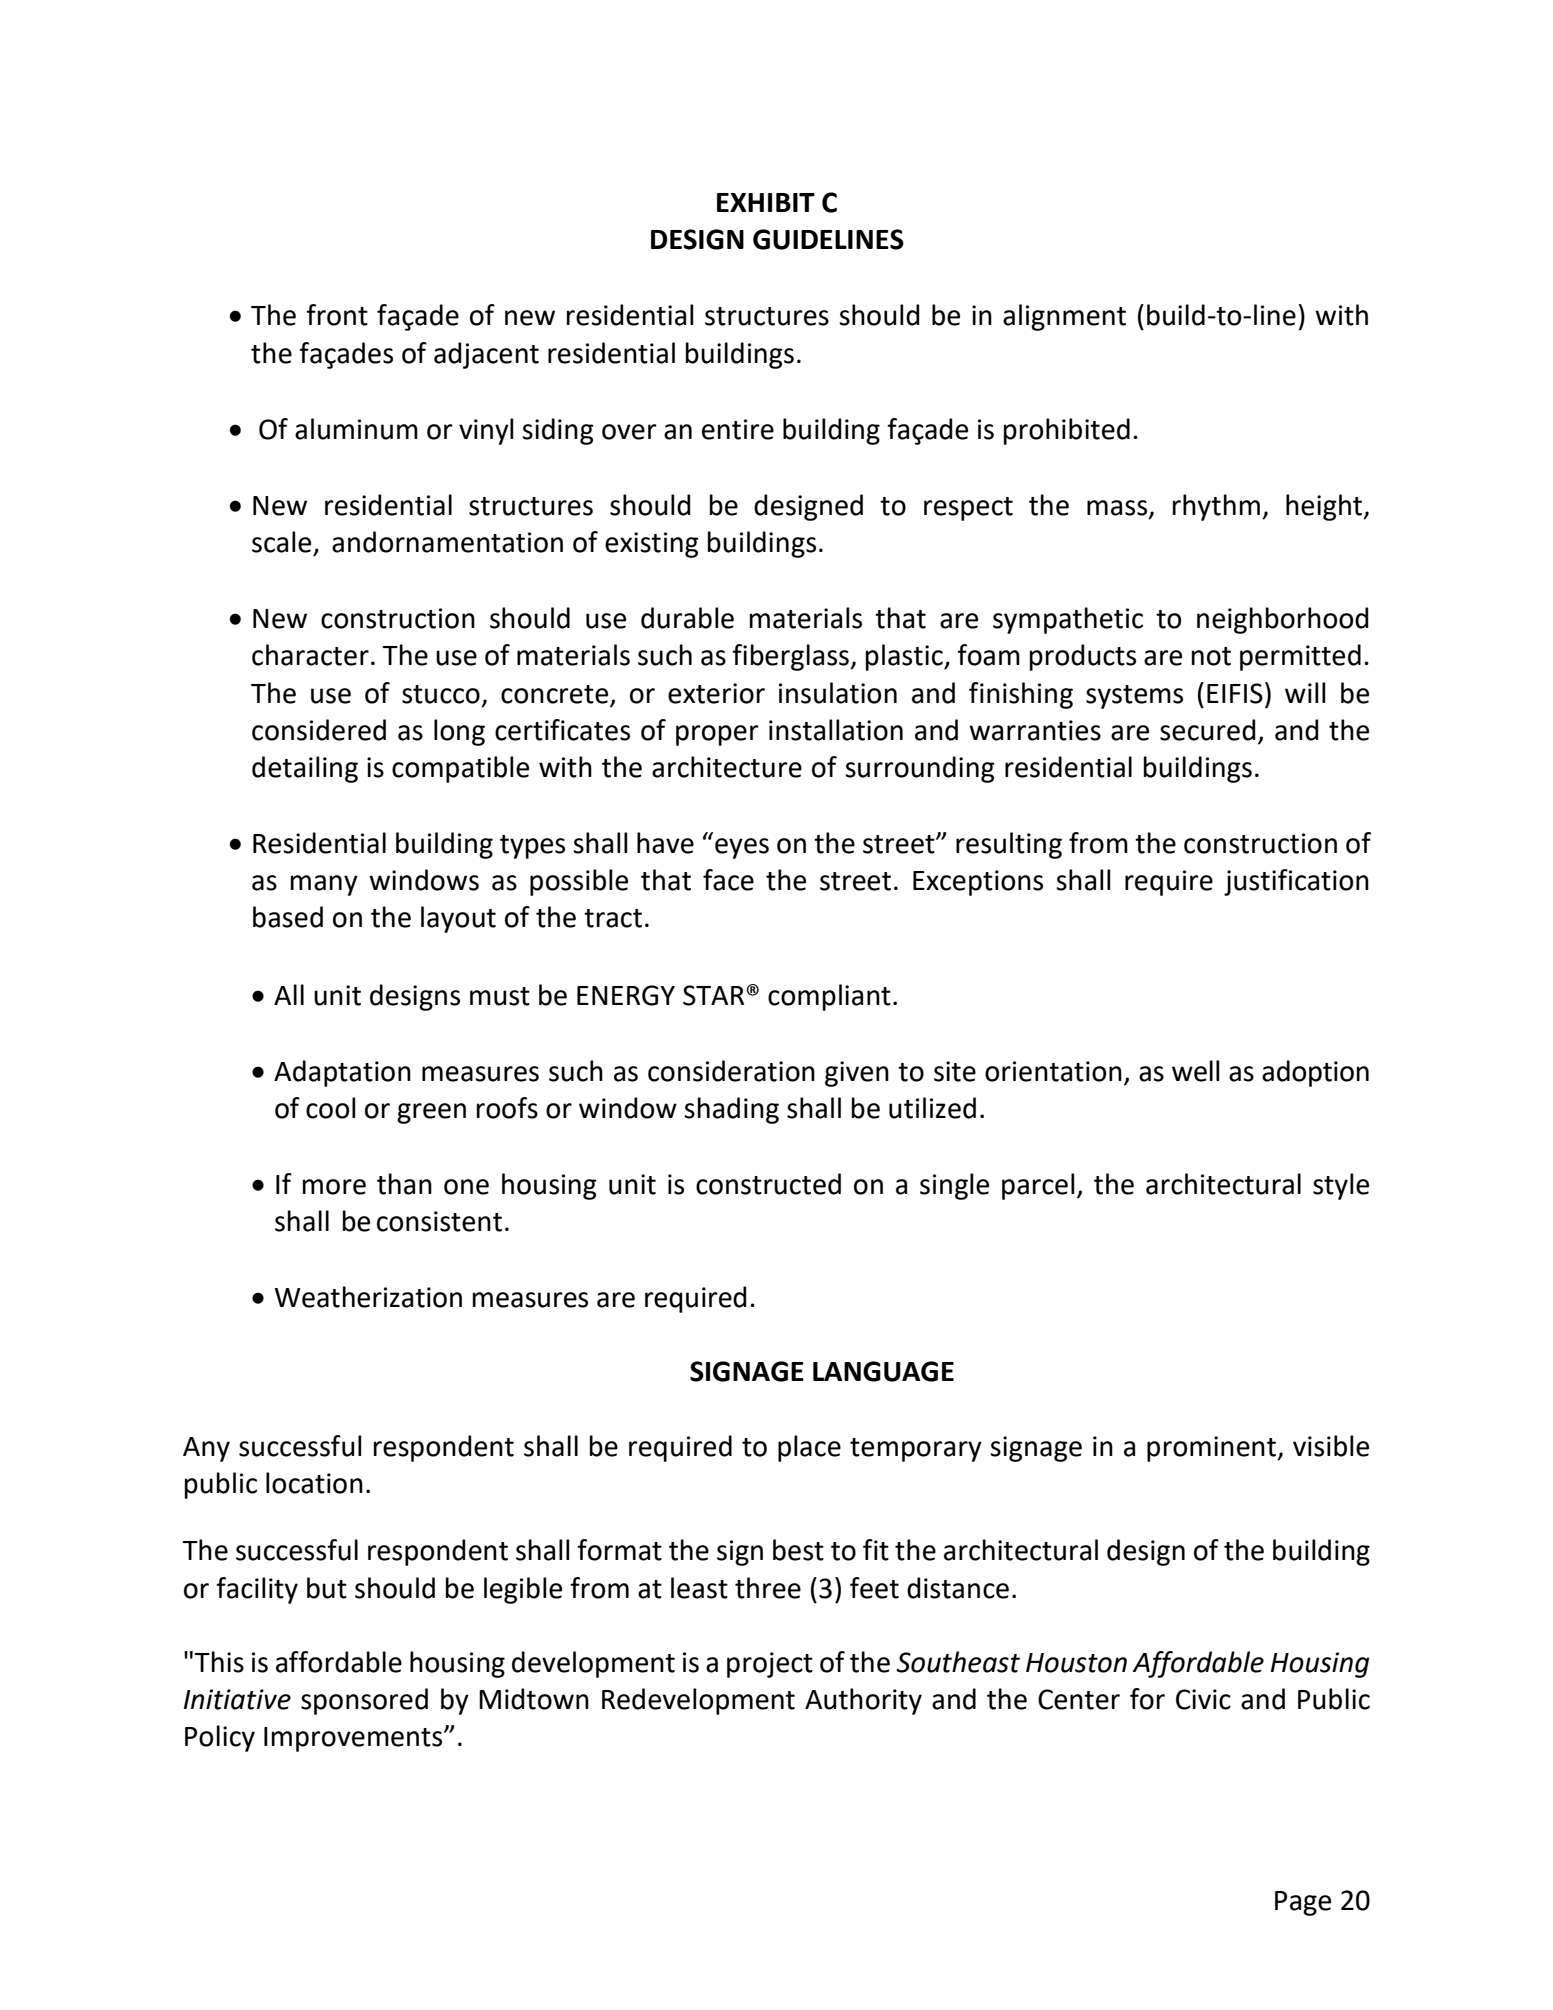 This image has width=1553, height=2010. What do you see at coordinates (863, 1701) in the image?
I see `Authority` at bounding box center [863, 1701].
